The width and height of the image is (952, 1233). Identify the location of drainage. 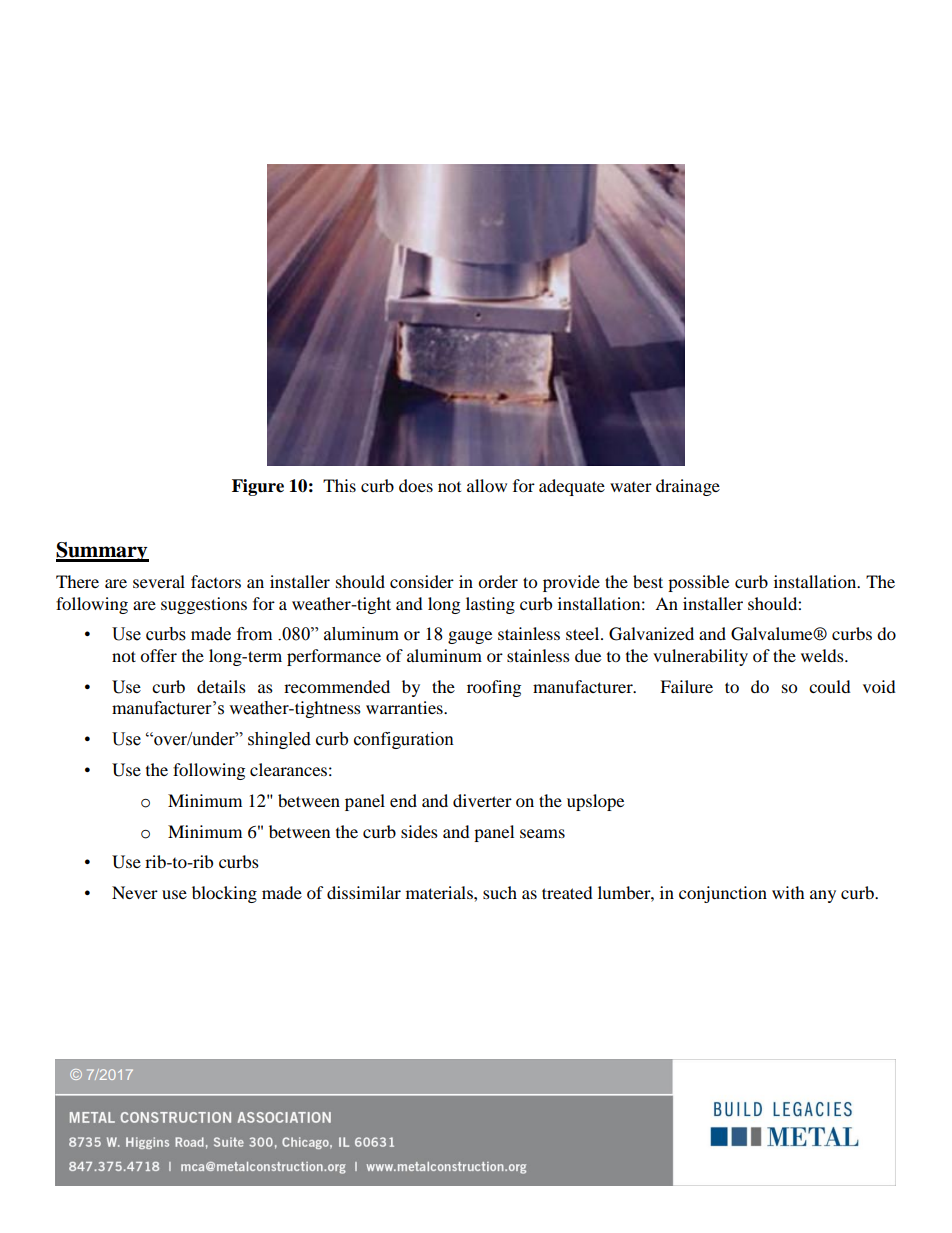
(688, 487).
